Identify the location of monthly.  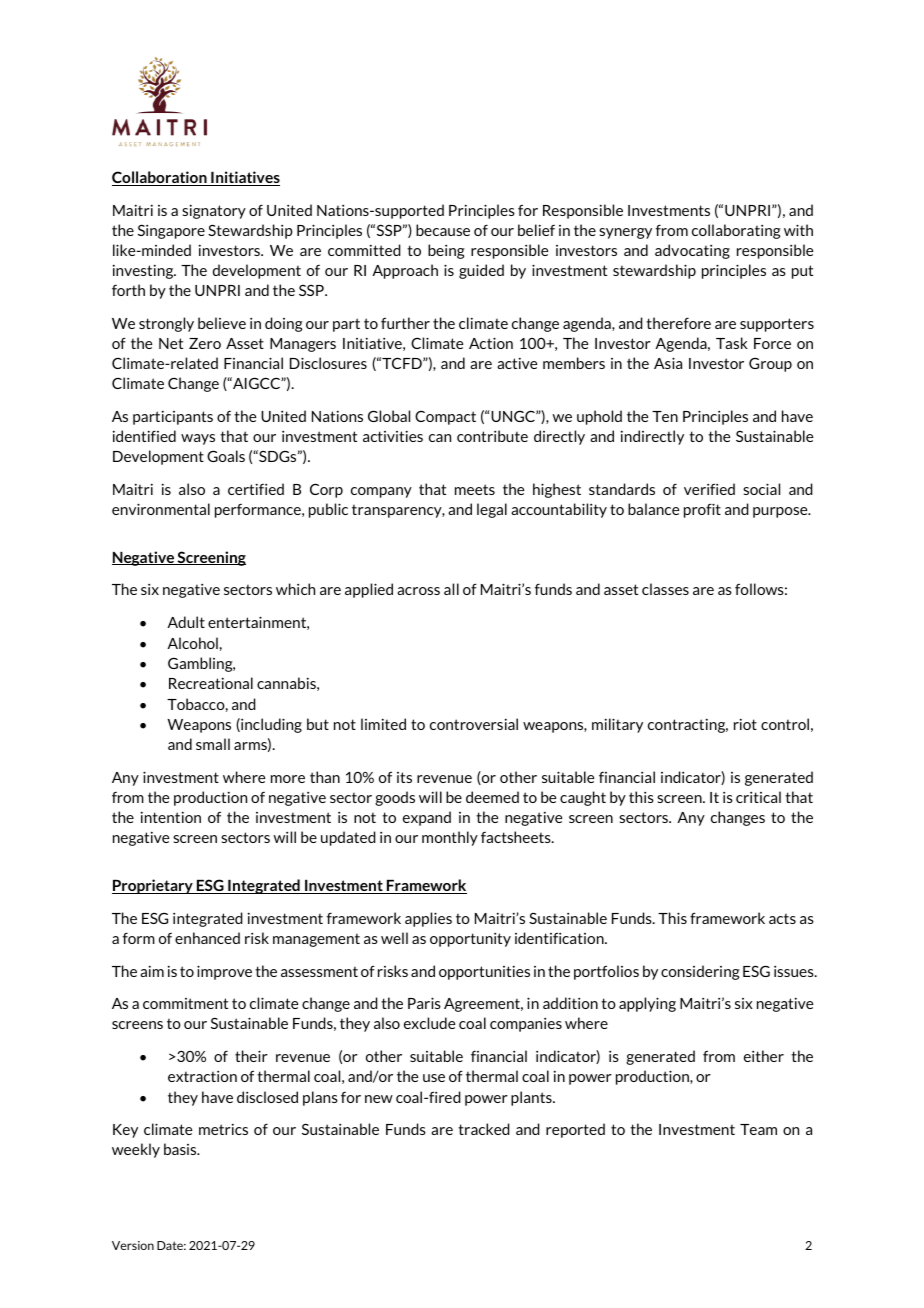
(450, 838).
